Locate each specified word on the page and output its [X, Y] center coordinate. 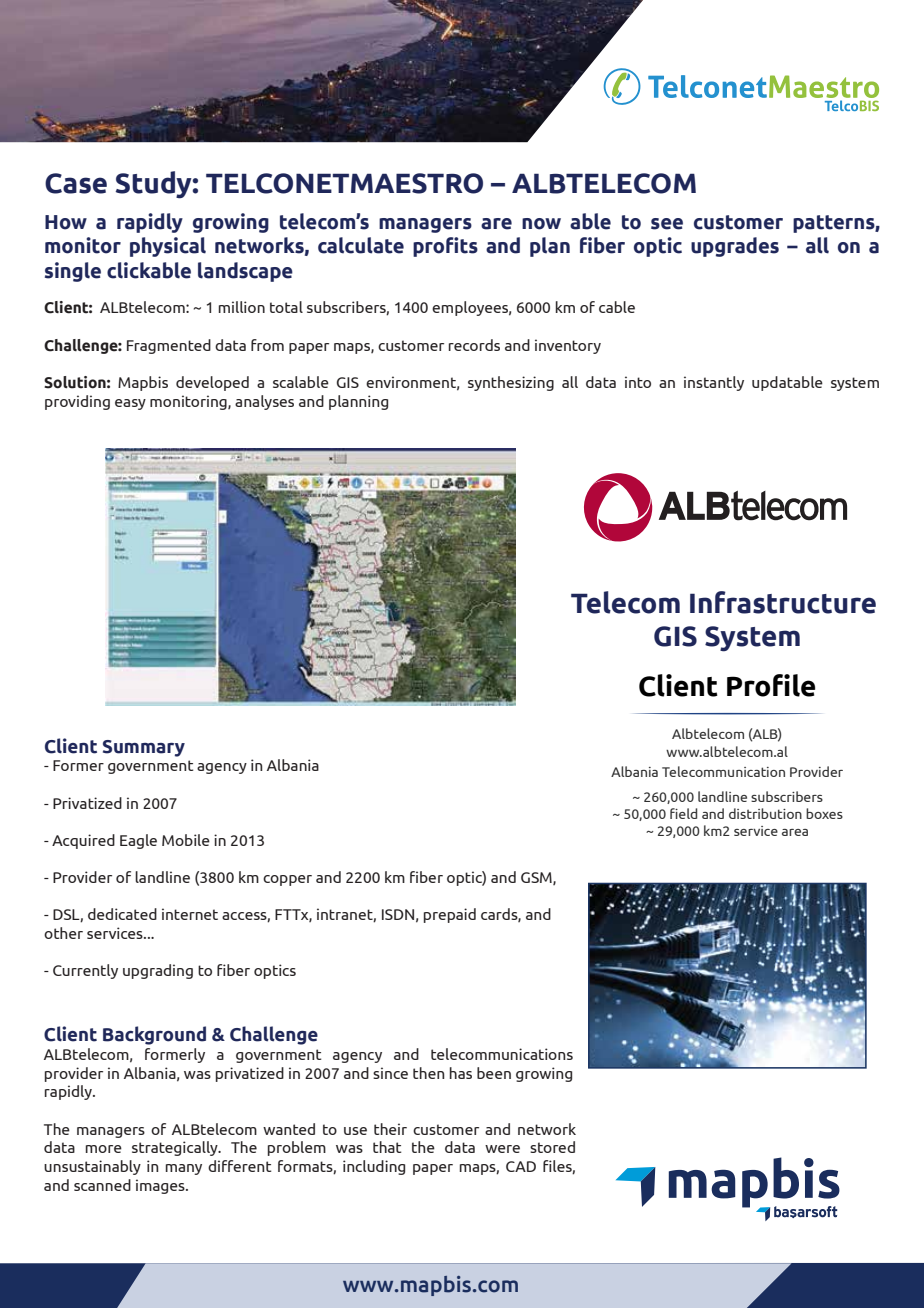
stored [552, 1147]
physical [168, 247]
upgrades [735, 247]
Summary [144, 748]
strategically [176, 1148]
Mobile [186, 840]
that [387, 1147]
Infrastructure [783, 602]
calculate [361, 245]
